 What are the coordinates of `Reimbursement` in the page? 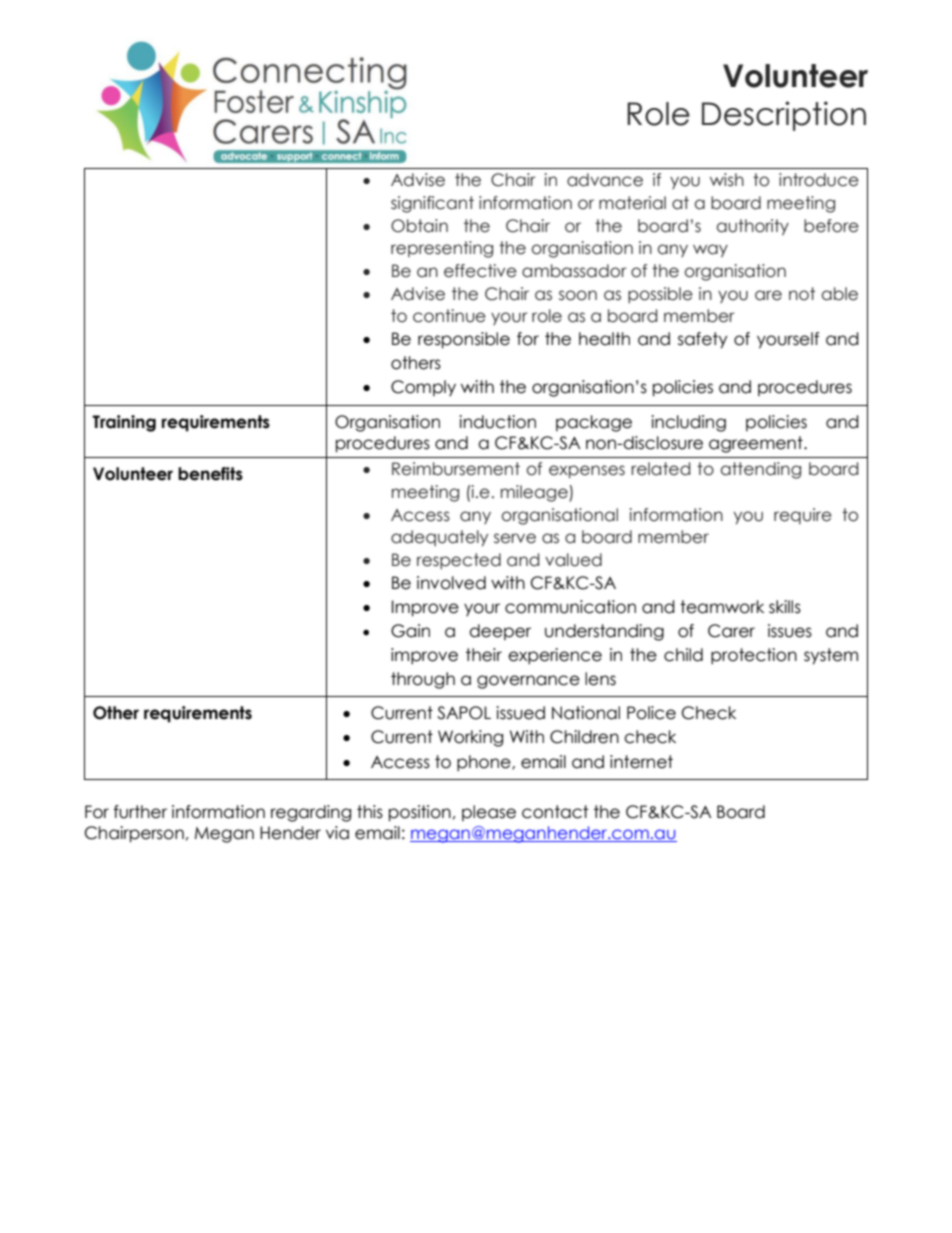 It's located at (456, 469).
